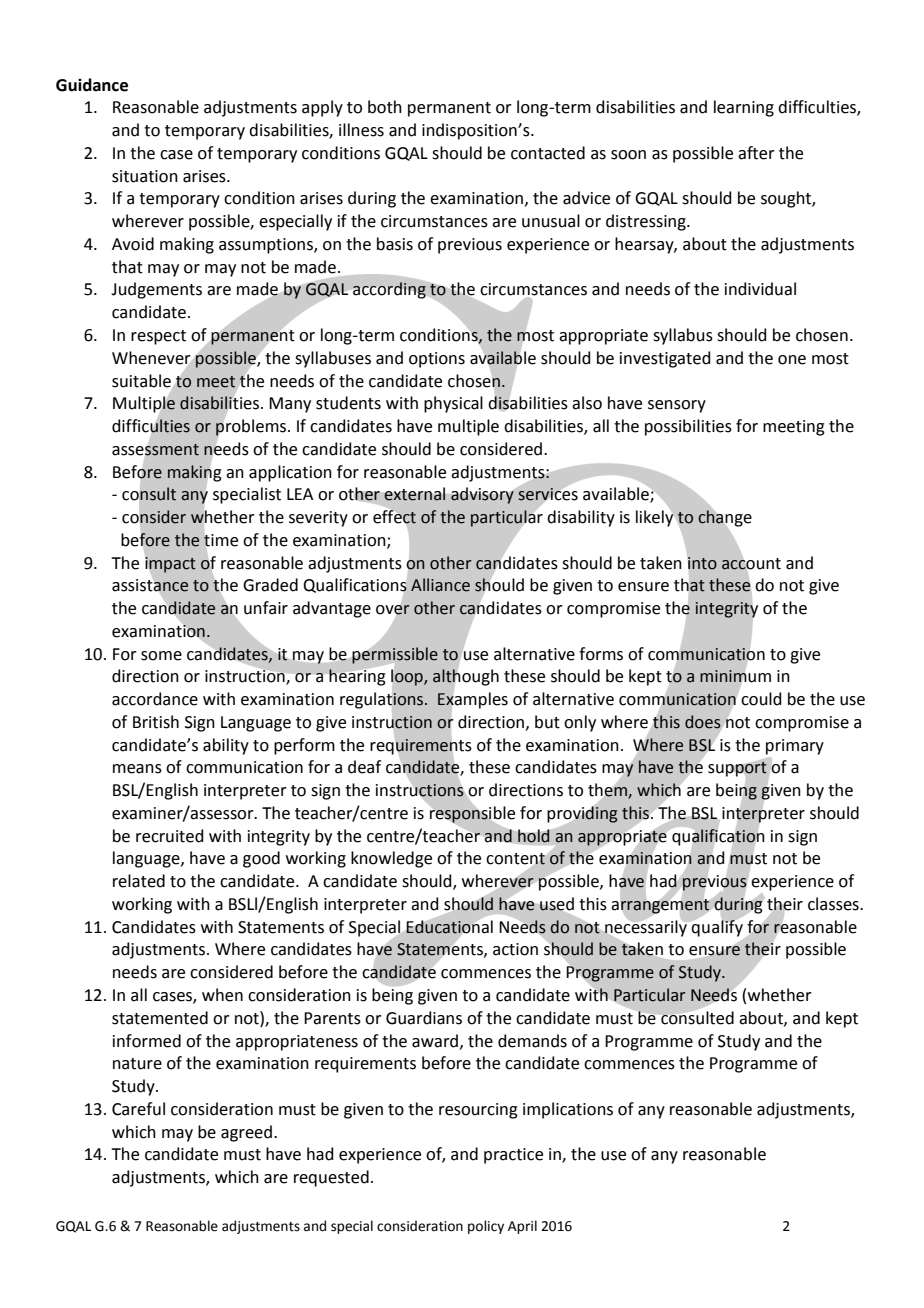  I want to click on agreed, so click(246, 1133).
